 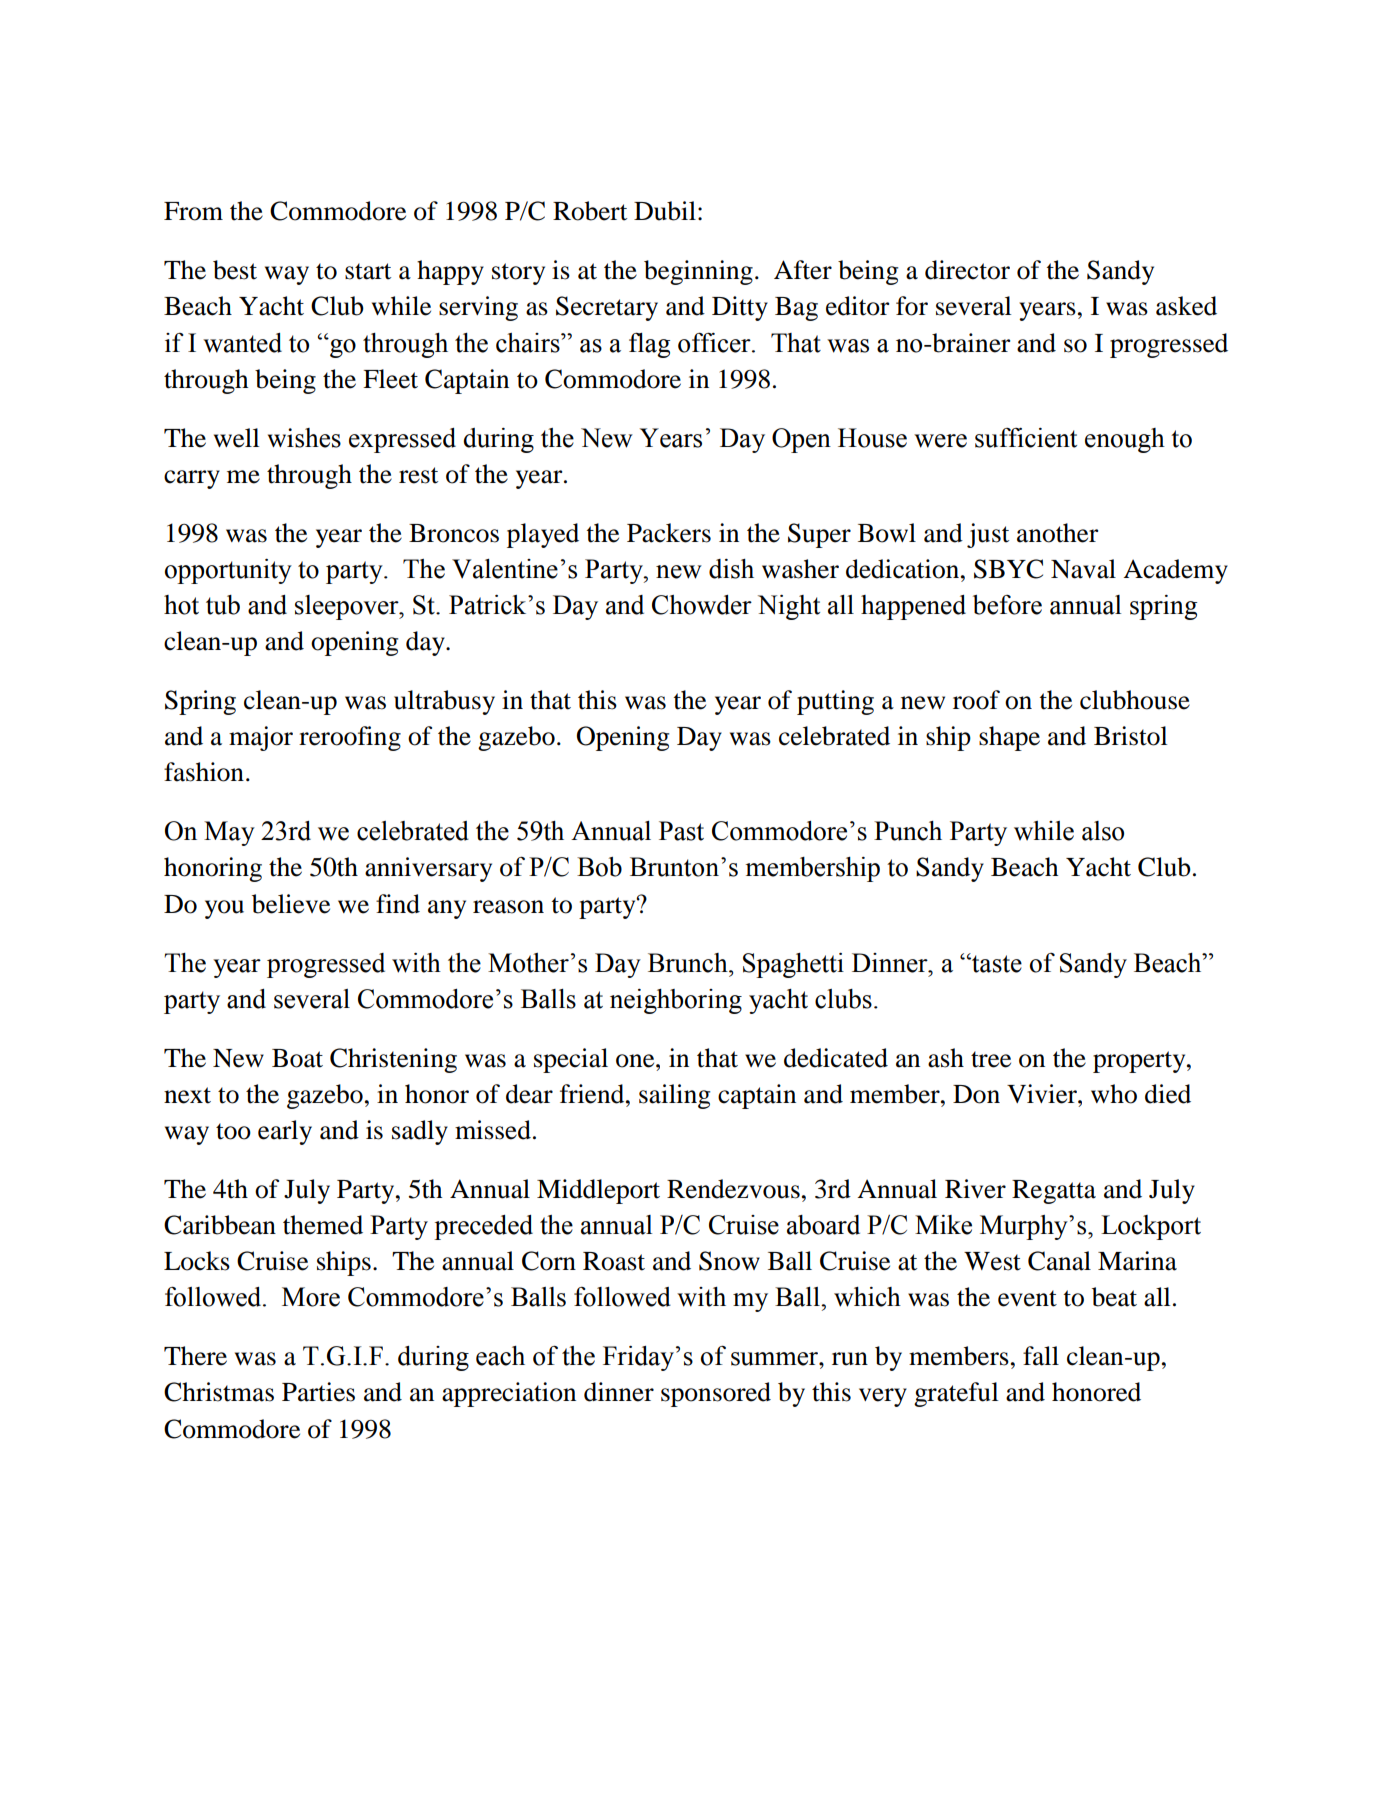 I want to click on Parties, so click(x=318, y=1392).
